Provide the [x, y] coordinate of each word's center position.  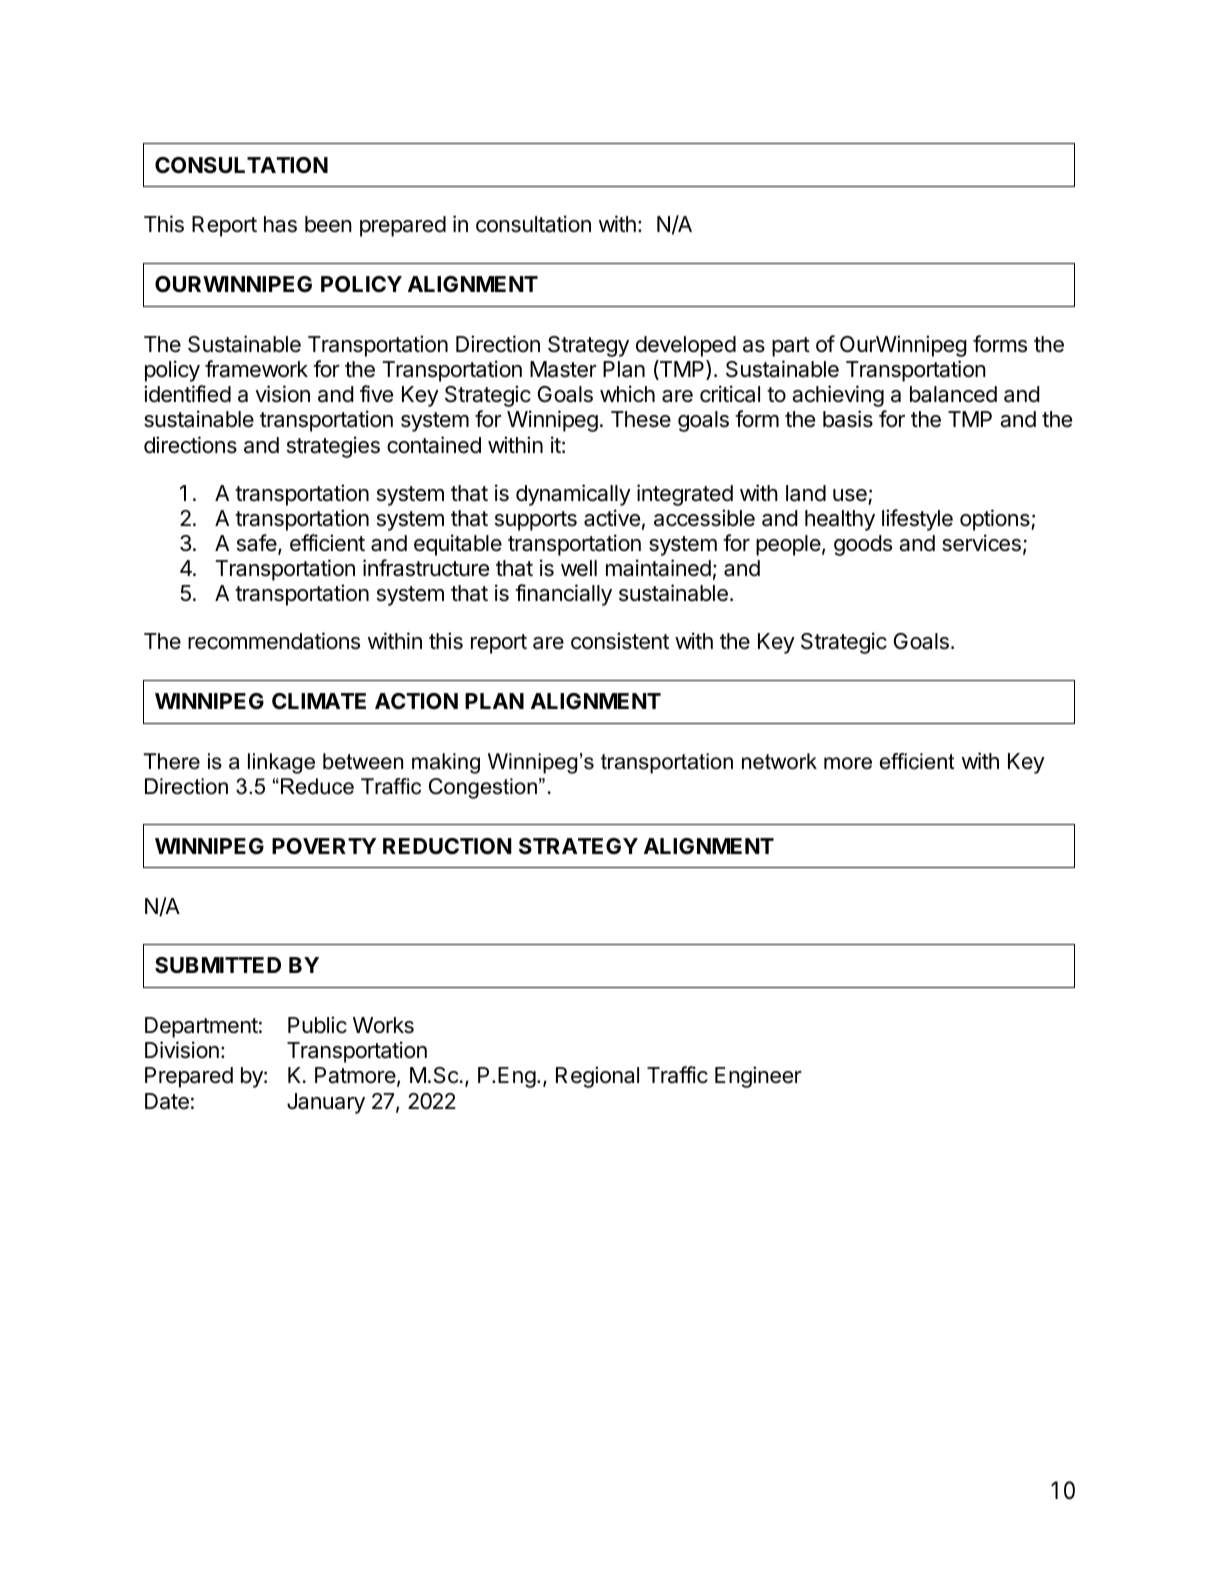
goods [863, 545]
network [779, 761]
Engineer [758, 1077]
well [579, 568]
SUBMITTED [218, 965]
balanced [953, 394]
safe [258, 544]
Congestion [483, 788]
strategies [333, 447]
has [280, 224]
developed [686, 346]
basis [848, 419]
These [641, 419]
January [326, 1103]
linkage [281, 763]
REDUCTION [447, 846]
